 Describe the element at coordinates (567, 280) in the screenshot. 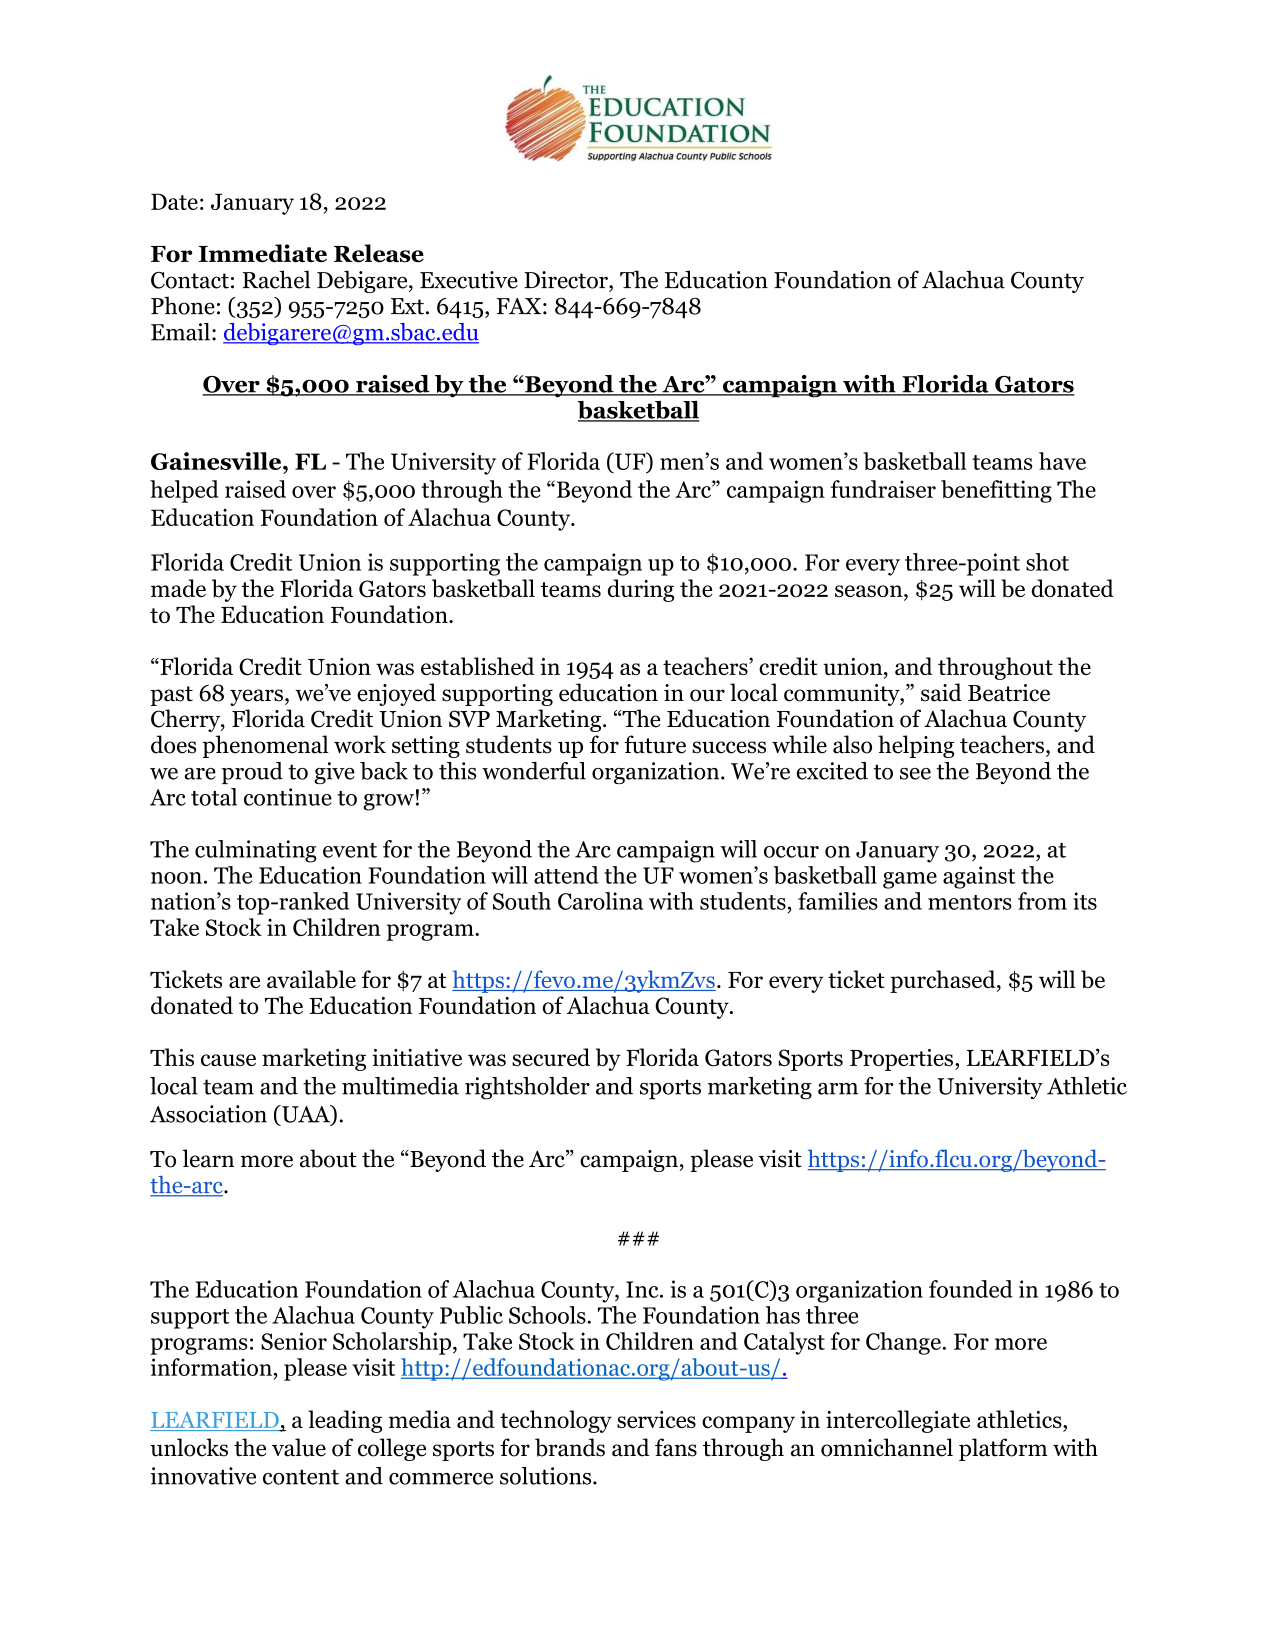

I see `Director` at that location.
